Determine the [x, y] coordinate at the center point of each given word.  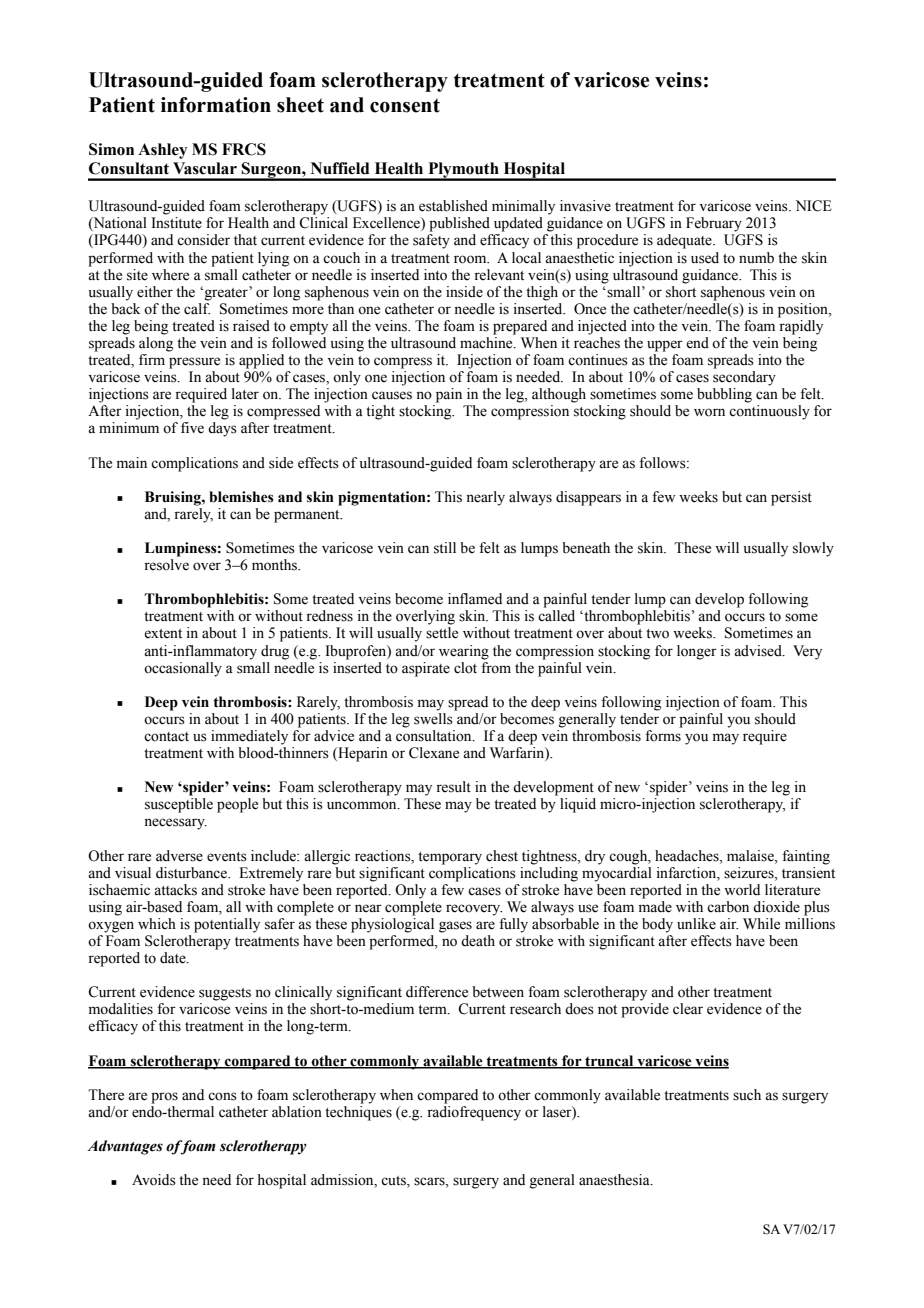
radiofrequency [474, 1113]
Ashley [162, 151]
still [445, 548]
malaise [751, 856]
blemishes [241, 497]
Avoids [154, 1180]
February [714, 224]
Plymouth [463, 171]
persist [791, 498]
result [453, 787]
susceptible [179, 805]
